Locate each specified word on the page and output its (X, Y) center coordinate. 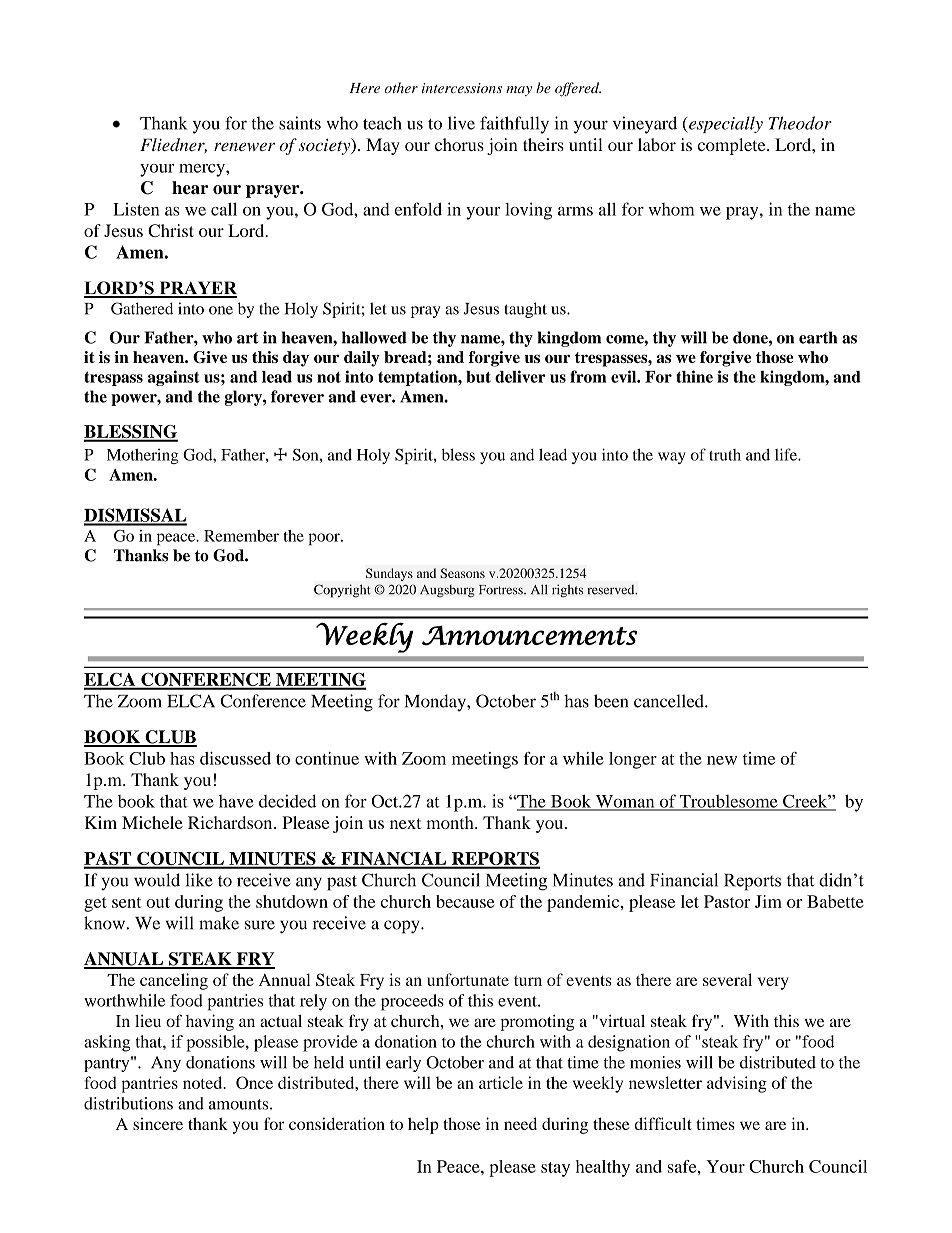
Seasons (462, 573)
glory (244, 398)
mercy (203, 170)
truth (725, 455)
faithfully (514, 125)
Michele (152, 822)
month (451, 822)
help (423, 1125)
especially (725, 124)
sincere (158, 1123)
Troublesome (728, 802)
